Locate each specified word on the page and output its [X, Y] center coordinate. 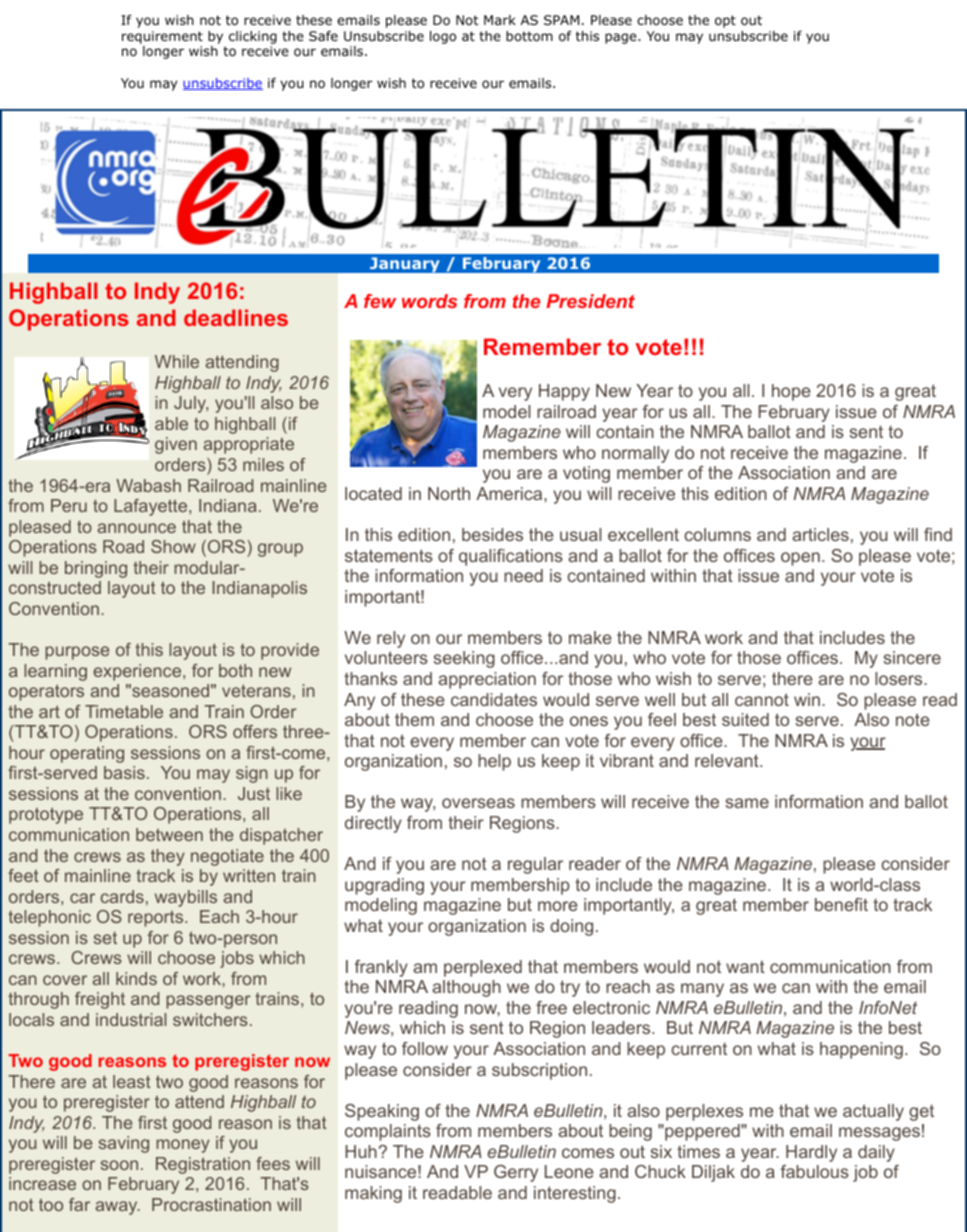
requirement [162, 37]
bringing [96, 569]
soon [119, 1165]
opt [725, 21]
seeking [464, 659]
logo [443, 37]
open [800, 559]
